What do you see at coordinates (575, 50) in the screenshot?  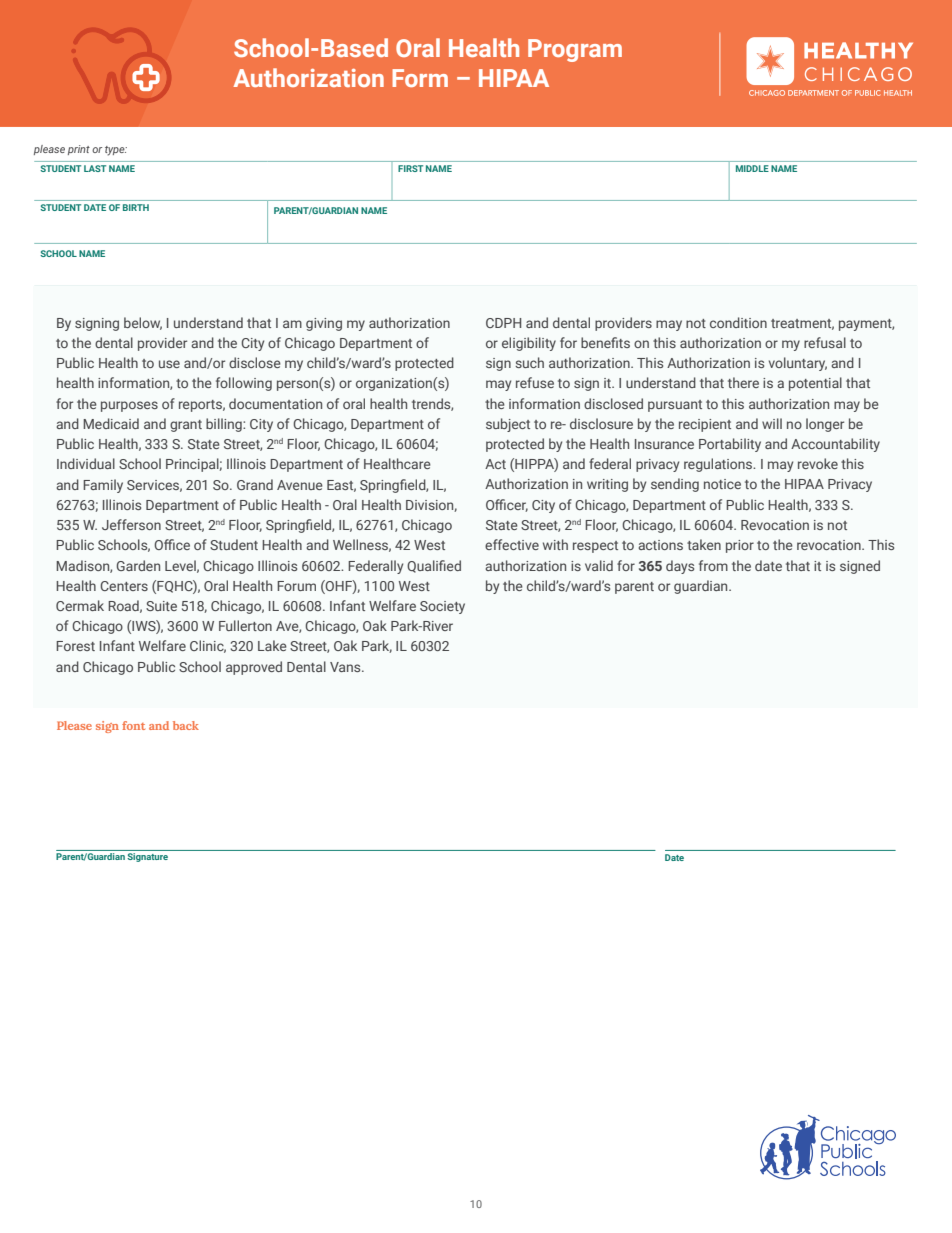 I see `Program` at bounding box center [575, 50].
